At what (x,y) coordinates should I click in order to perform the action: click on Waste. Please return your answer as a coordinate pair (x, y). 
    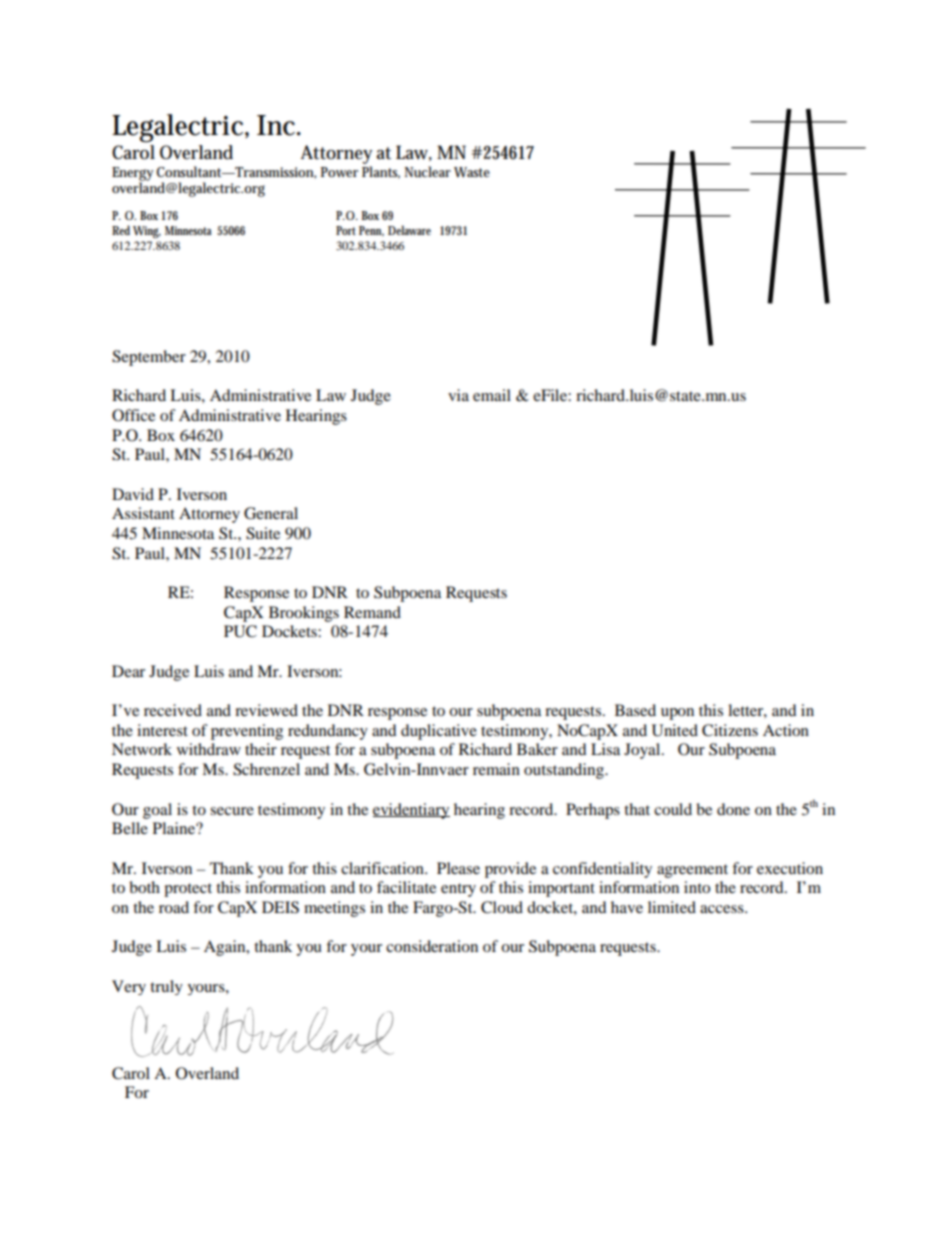
    Looking at the image, I should click on (472, 172).
